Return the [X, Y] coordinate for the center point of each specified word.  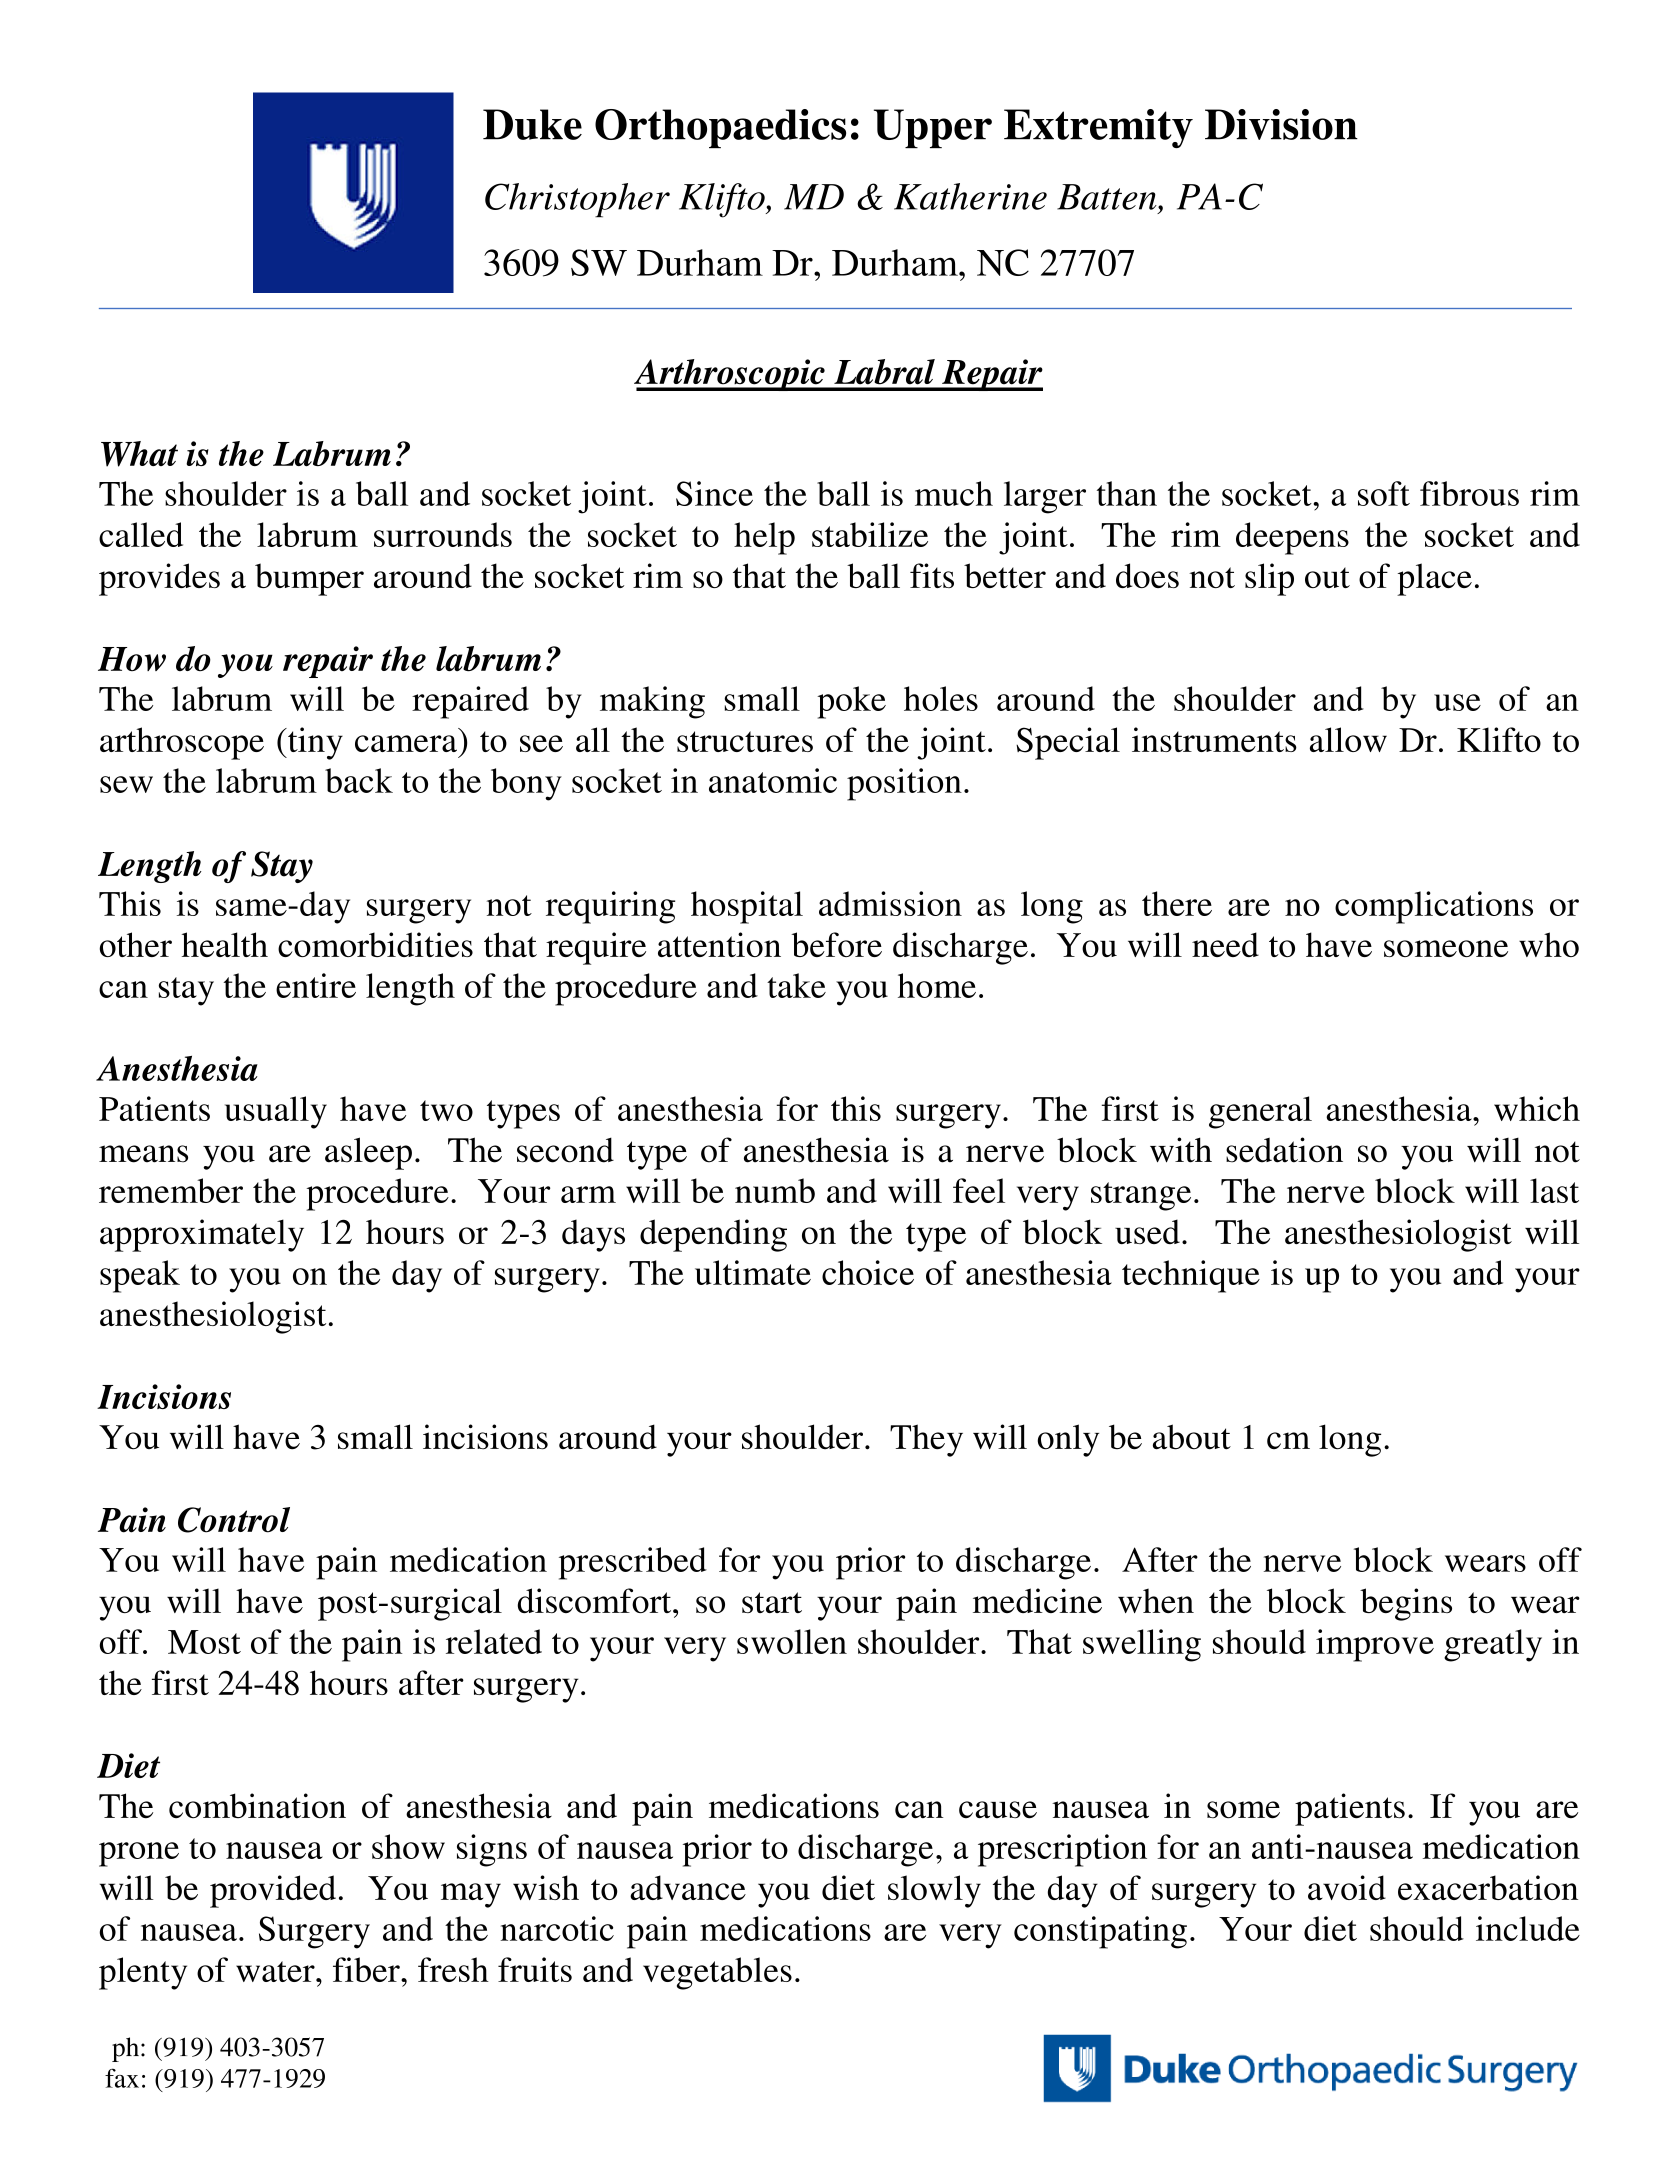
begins [1406, 1604]
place [1434, 579]
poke [851, 702]
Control [234, 1520]
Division [1281, 124]
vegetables [717, 1973]
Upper [933, 128]
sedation [1284, 1150]
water [276, 1971]
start [772, 1602]
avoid [1347, 1887]
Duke [532, 124]
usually [276, 1112]
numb [775, 1190]
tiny [314, 743]
